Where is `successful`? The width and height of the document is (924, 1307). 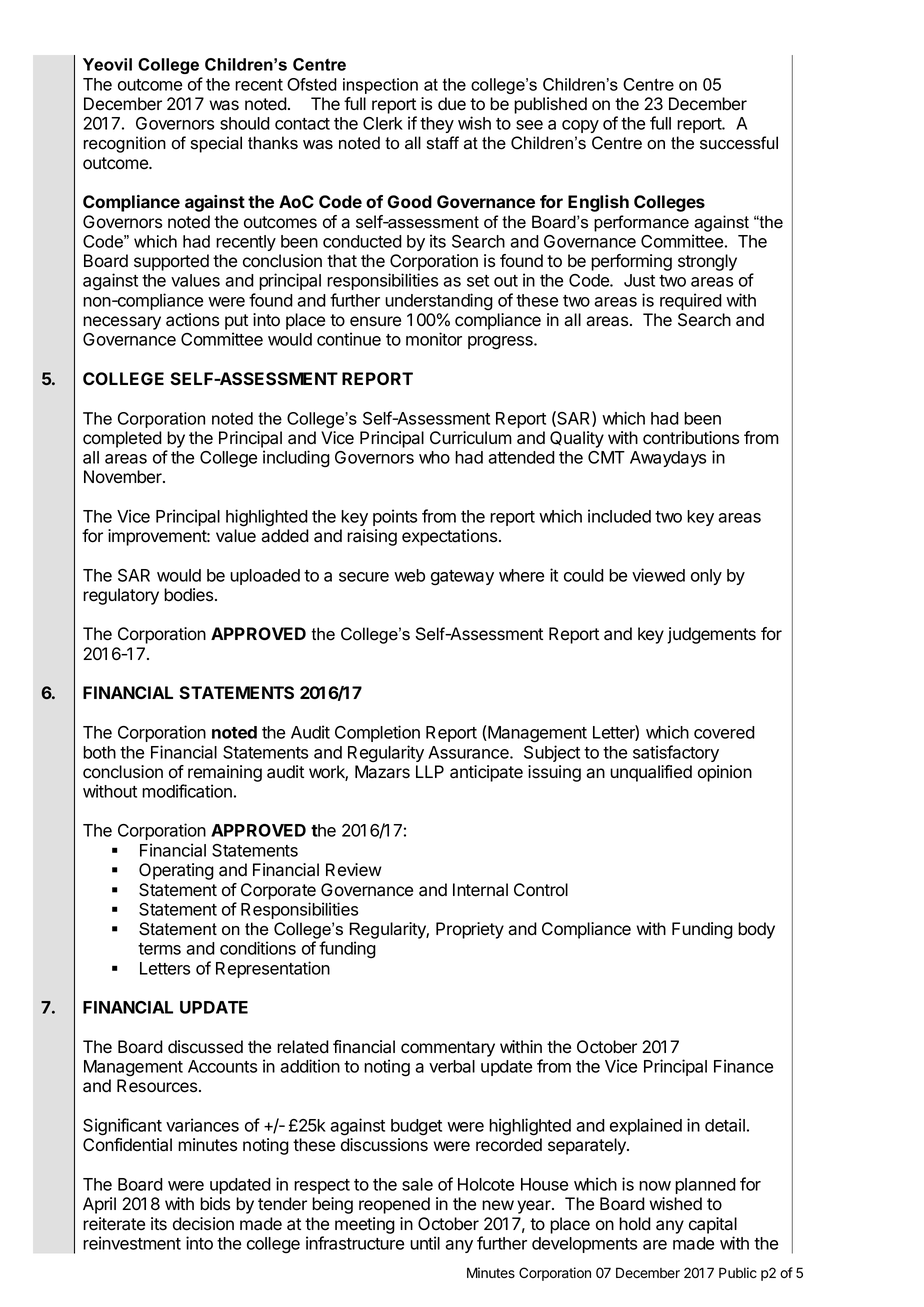 successful is located at coordinates (739, 143).
